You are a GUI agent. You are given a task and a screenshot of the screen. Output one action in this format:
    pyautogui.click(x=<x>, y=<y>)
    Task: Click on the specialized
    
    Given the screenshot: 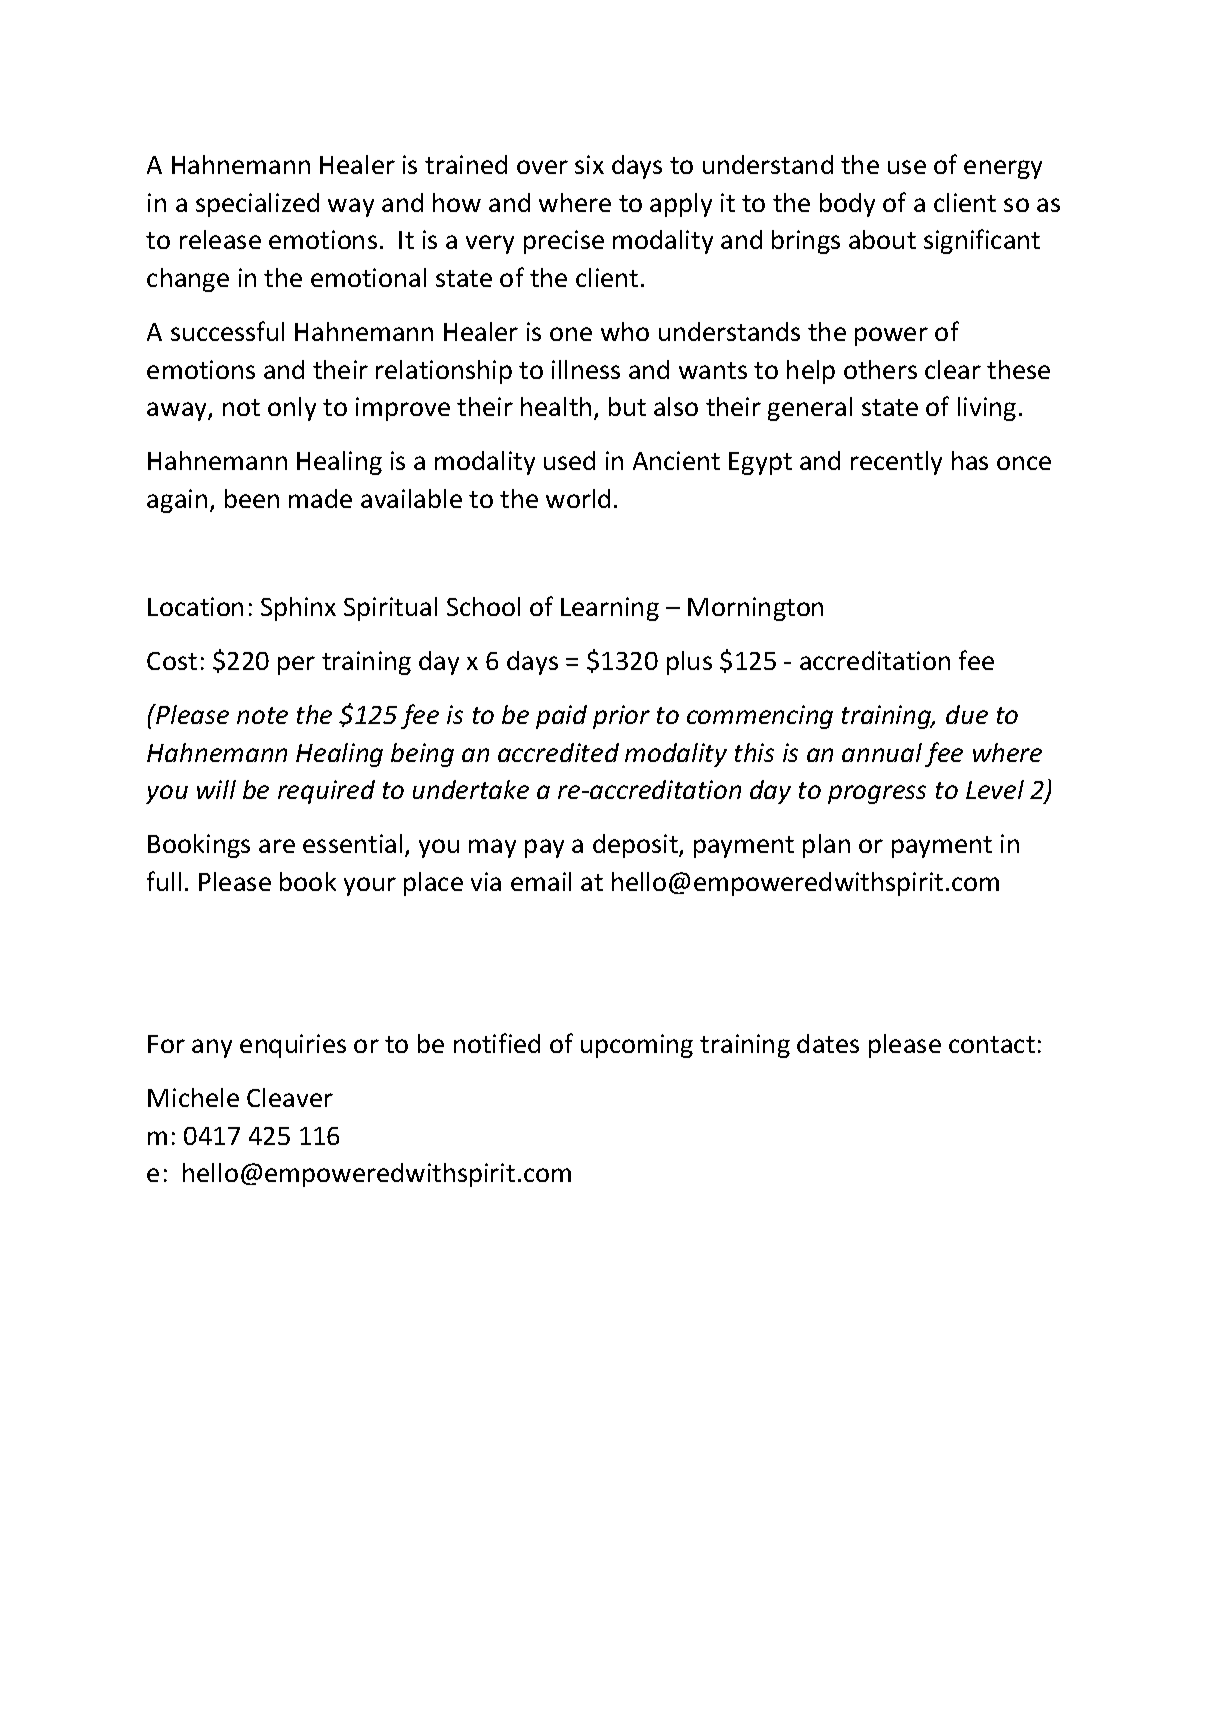 What is the action you would take?
    pyautogui.click(x=257, y=205)
